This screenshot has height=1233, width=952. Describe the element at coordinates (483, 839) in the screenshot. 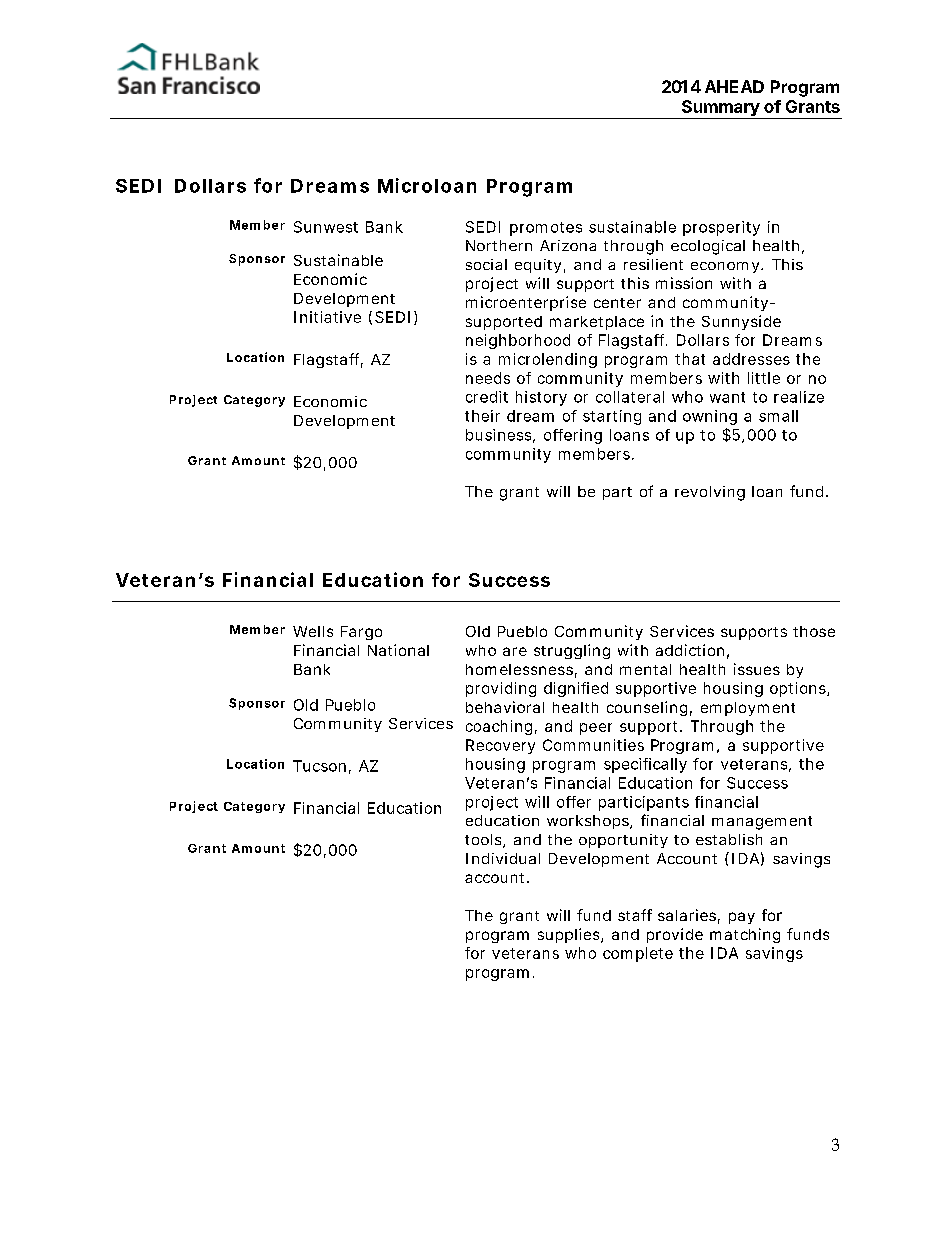

I see `tools` at that location.
